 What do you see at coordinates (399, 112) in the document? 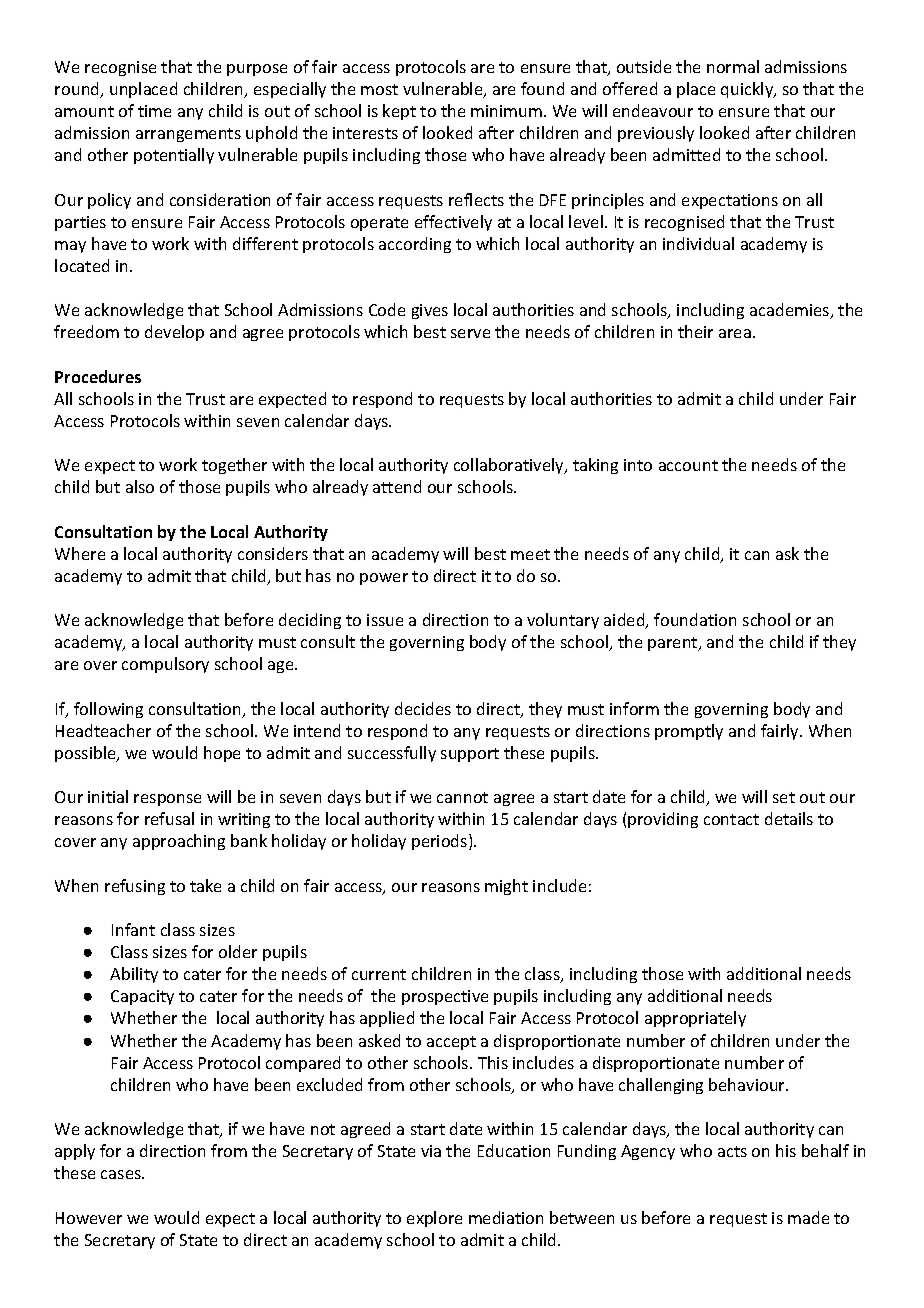
I see `kept` at bounding box center [399, 112].
